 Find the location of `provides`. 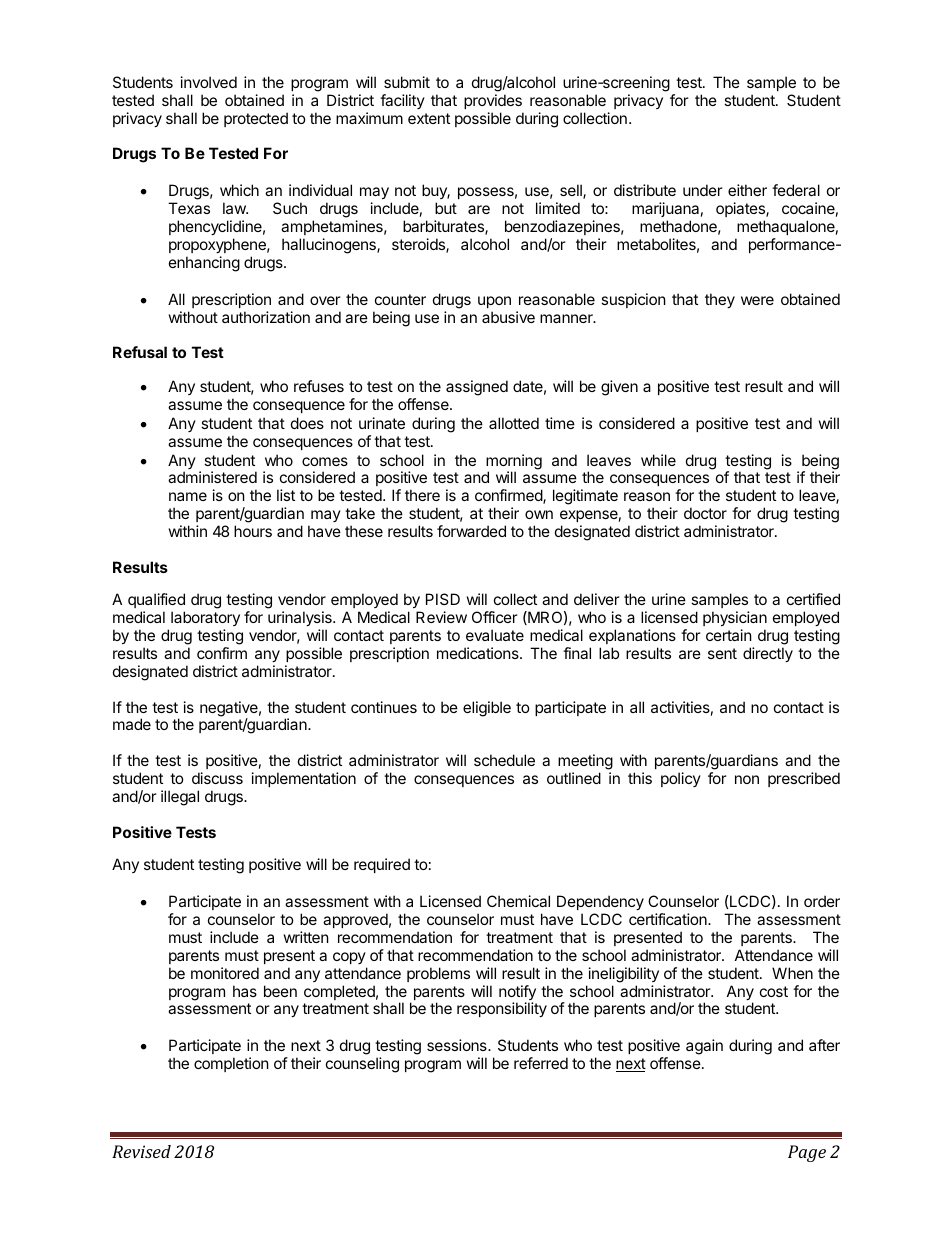

provides is located at coordinates (493, 101).
